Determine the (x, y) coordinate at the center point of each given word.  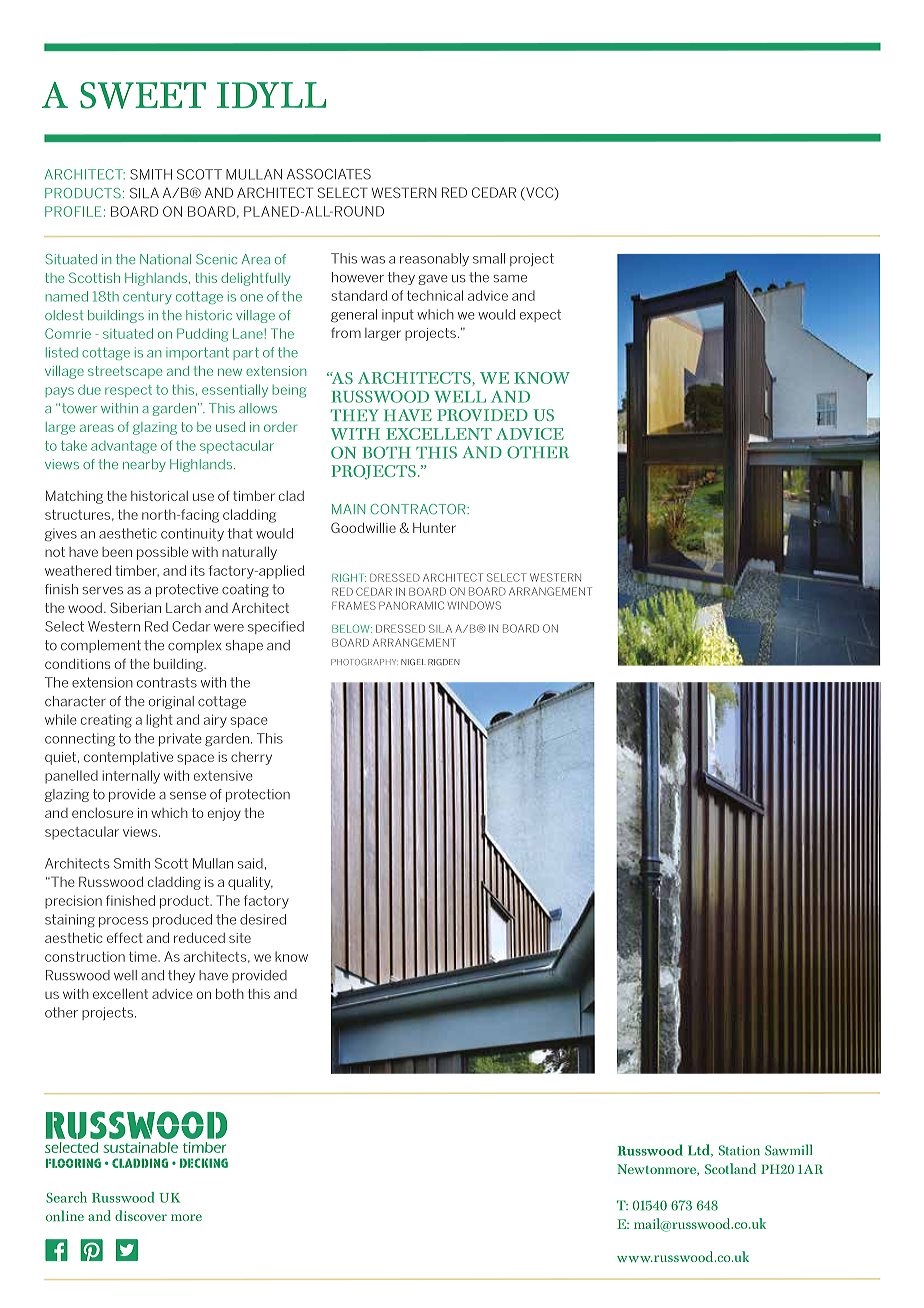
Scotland (730, 1168)
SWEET (143, 95)
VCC (540, 193)
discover (141, 1215)
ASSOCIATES (329, 174)
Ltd (700, 1150)
